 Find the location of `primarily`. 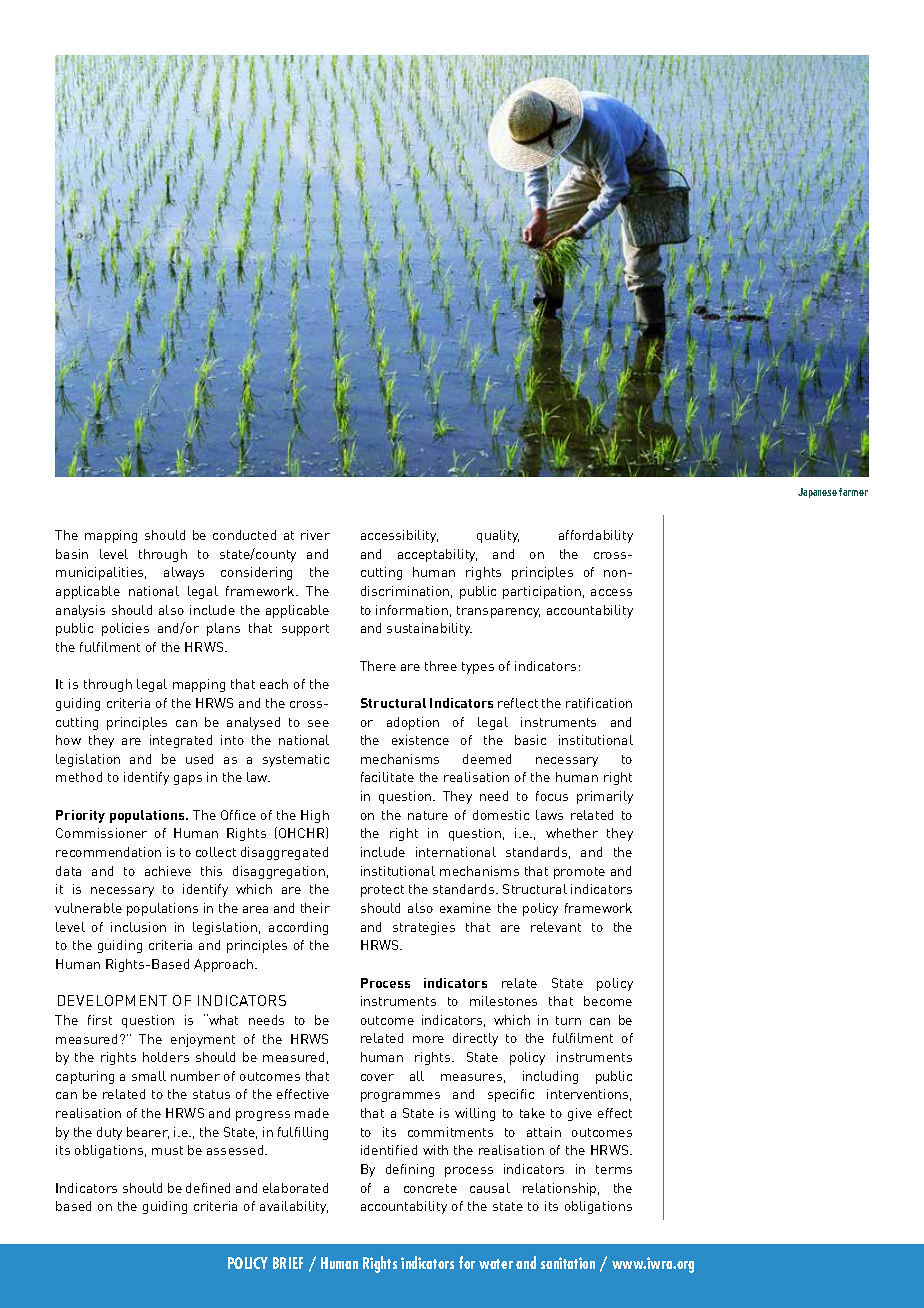

primarily is located at coordinates (605, 797).
